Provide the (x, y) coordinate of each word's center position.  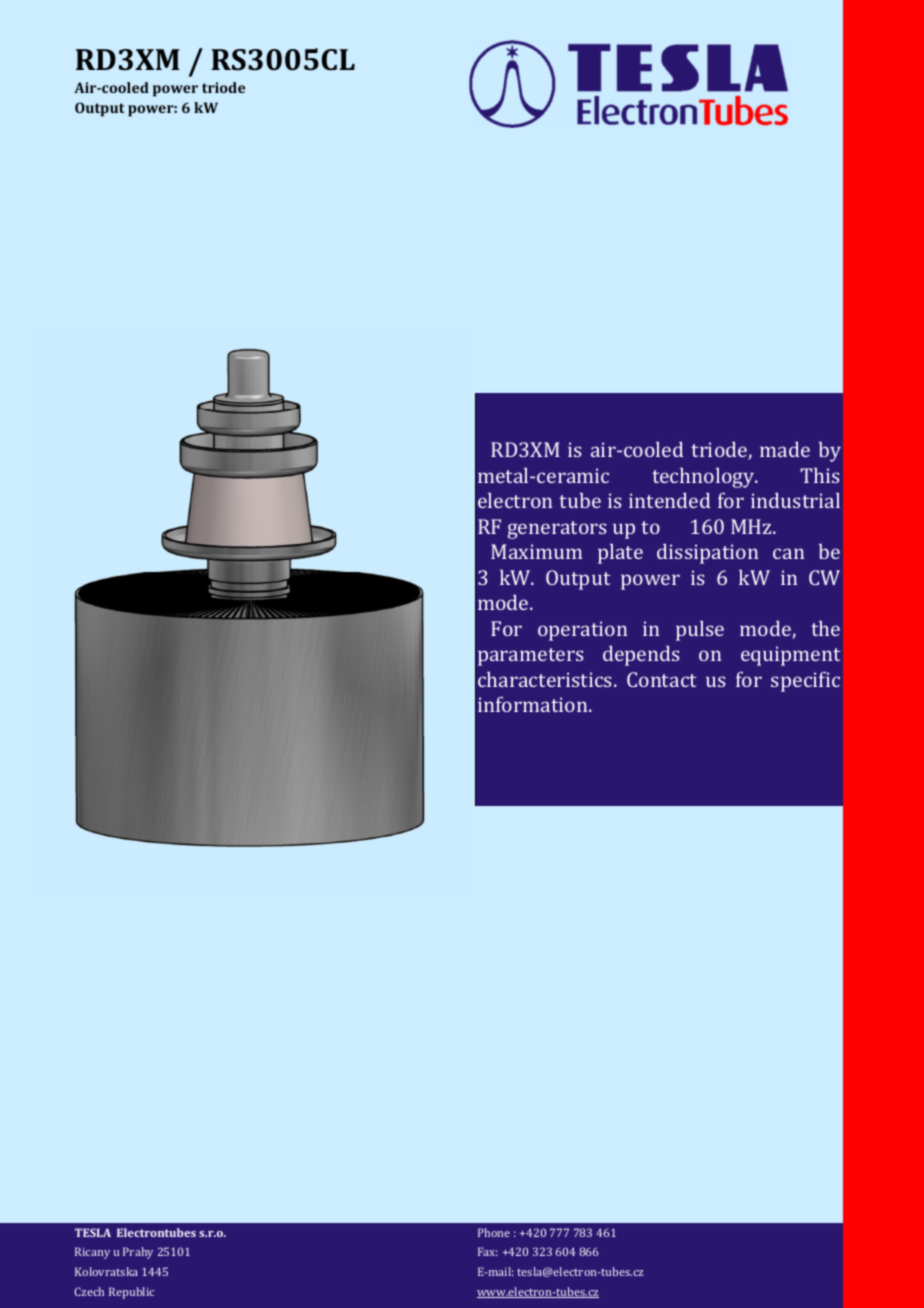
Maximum (536, 551)
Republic (131, 1293)
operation (582, 631)
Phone (494, 1232)
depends (641, 656)
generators (556, 530)
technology (704, 478)
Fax (488, 1251)
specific (805, 681)
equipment (790, 656)
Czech (89, 1291)
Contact (661, 679)
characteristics (546, 679)
